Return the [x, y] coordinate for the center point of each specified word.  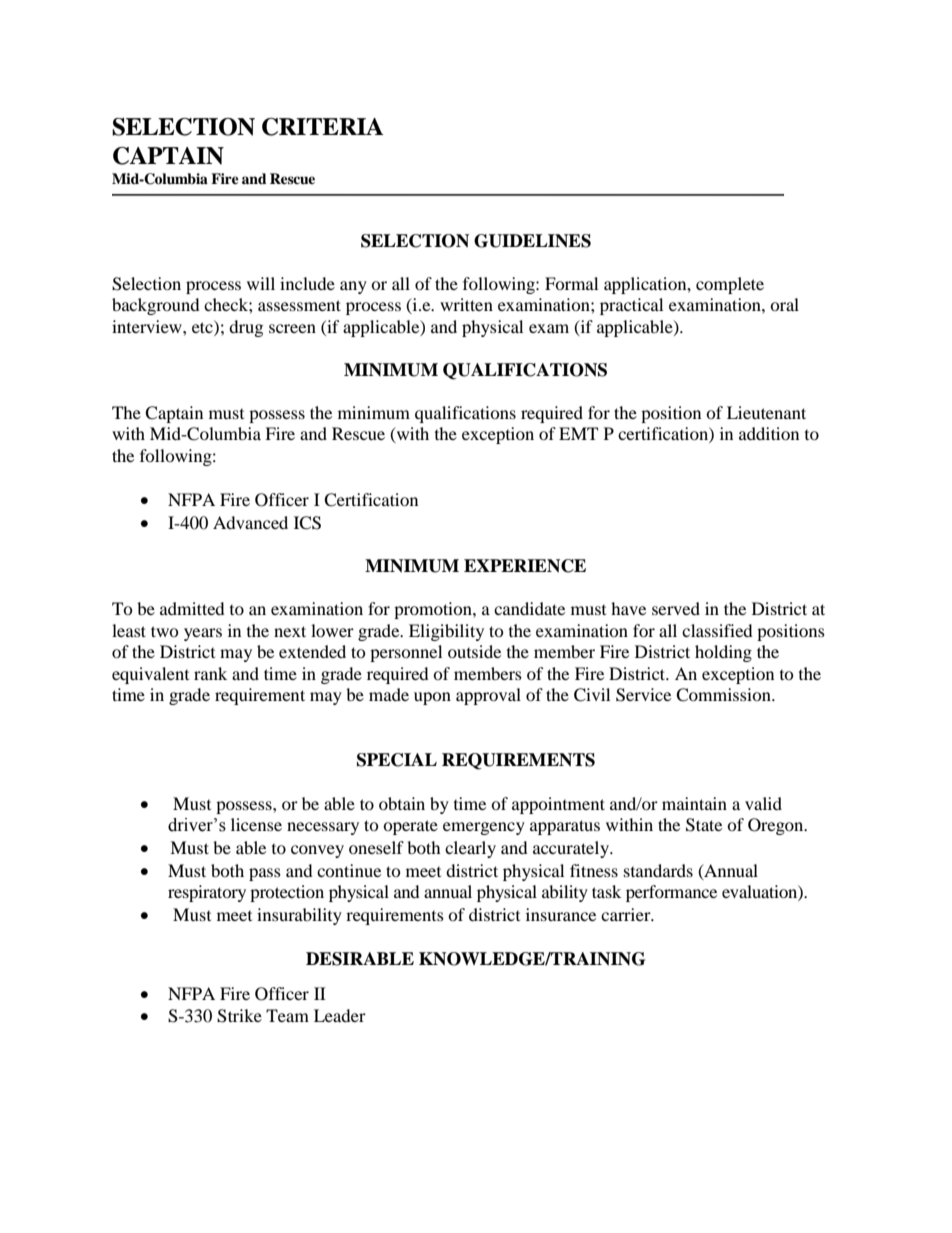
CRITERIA [323, 127]
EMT [578, 433]
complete [730, 285]
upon [432, 698]
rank [210, 673]
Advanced [250, 522]
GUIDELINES [532, 241]
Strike [239, 1016]
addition [769, 433]
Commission [724, 695]
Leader [340, 1015]
